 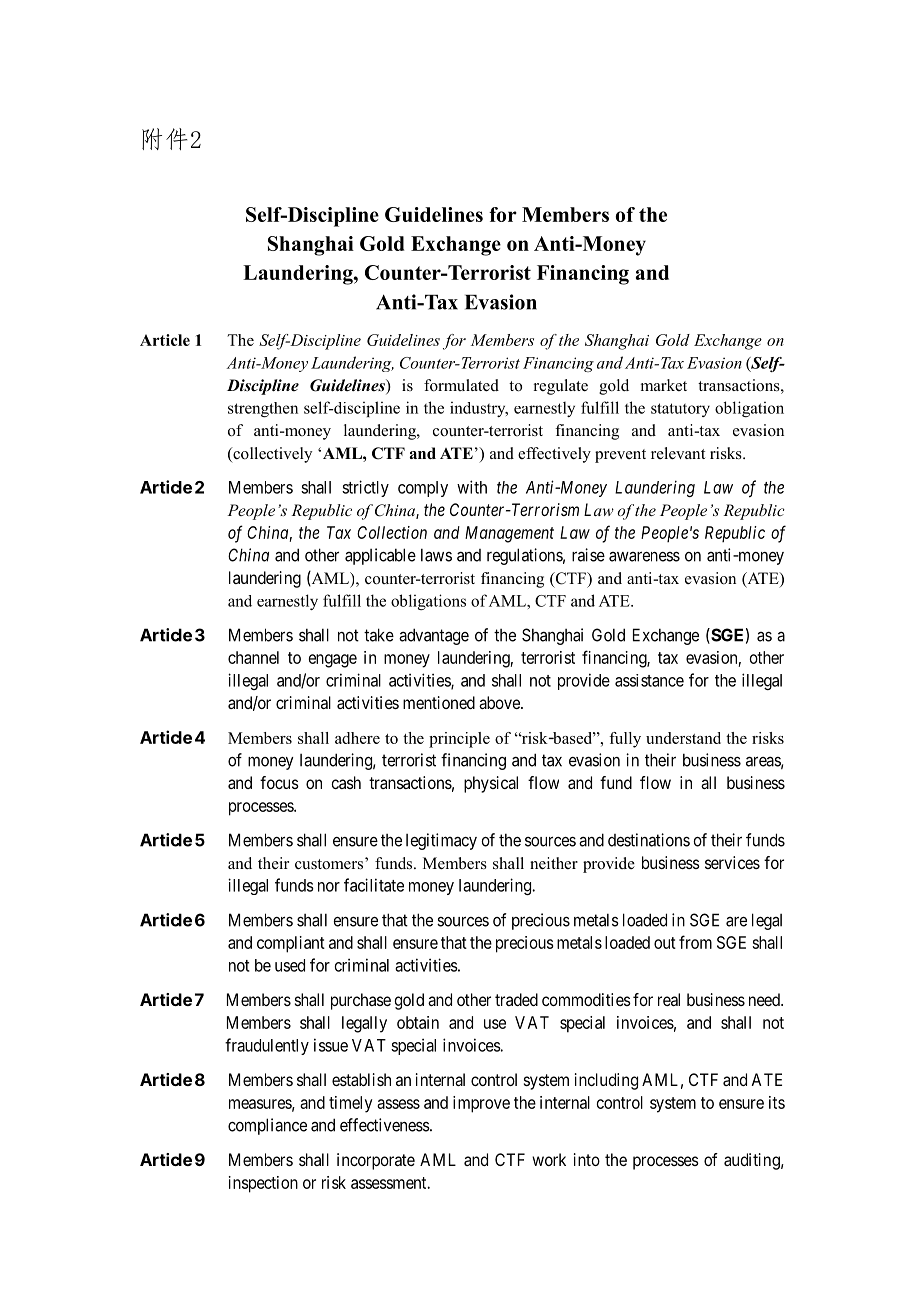 What do you see at coordinates (346, 782) in the document?
I see `cash` at bounding box center [346, 782].
